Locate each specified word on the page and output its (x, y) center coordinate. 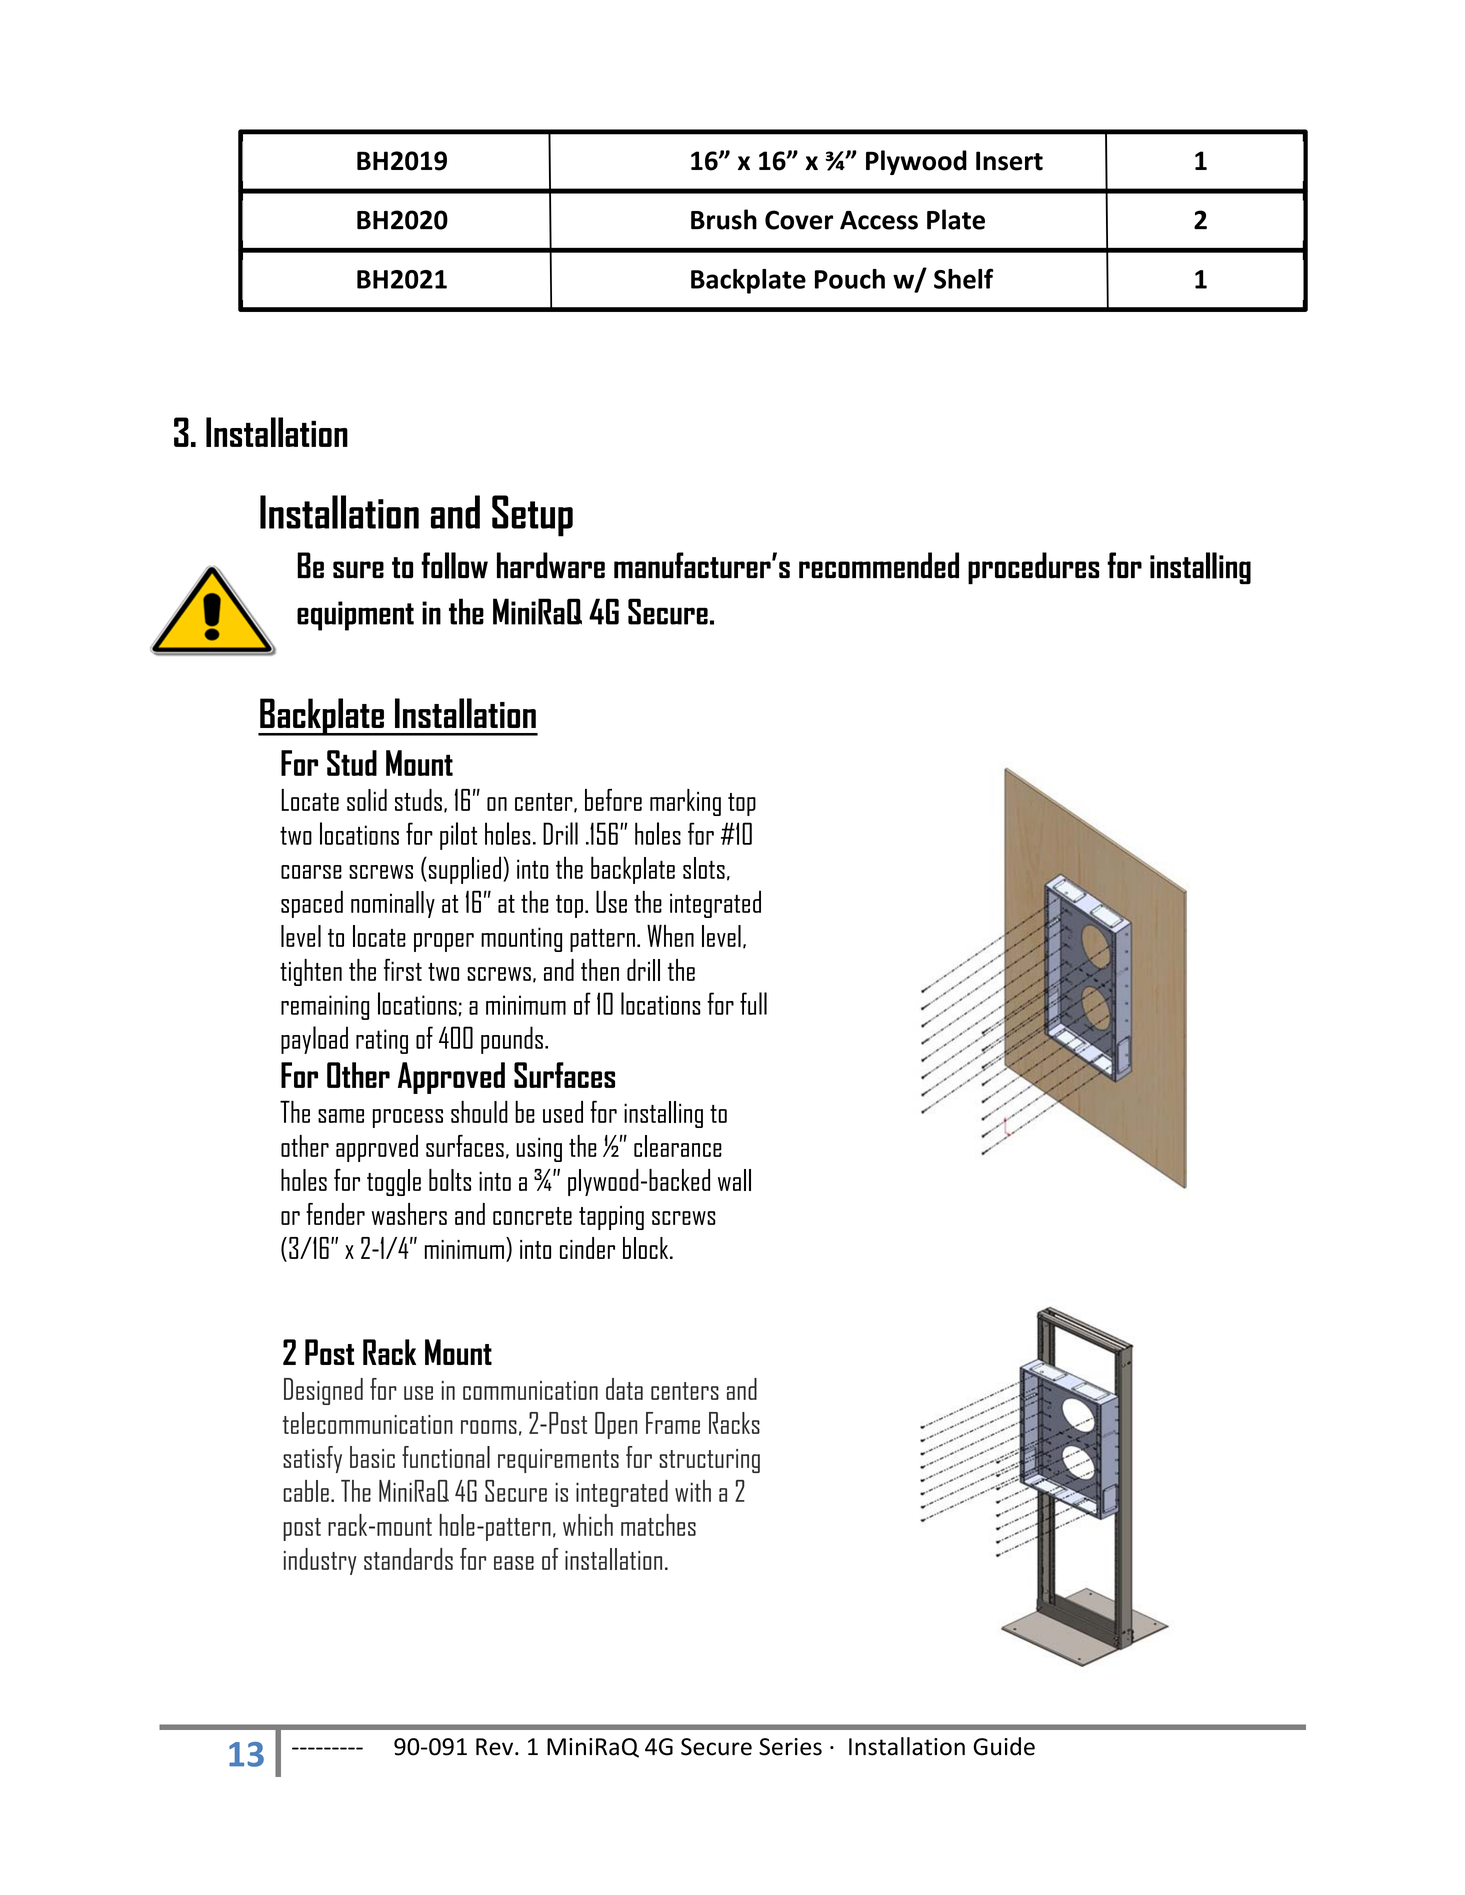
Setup (532, 516)
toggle (394, 1182)
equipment (355, 616)
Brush (724, 219)
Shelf (964, 278)
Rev (496, 1747)
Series (790, 1747)
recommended (879, 565)
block (647, 1248)
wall (734, 1180)
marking (685, 802)
